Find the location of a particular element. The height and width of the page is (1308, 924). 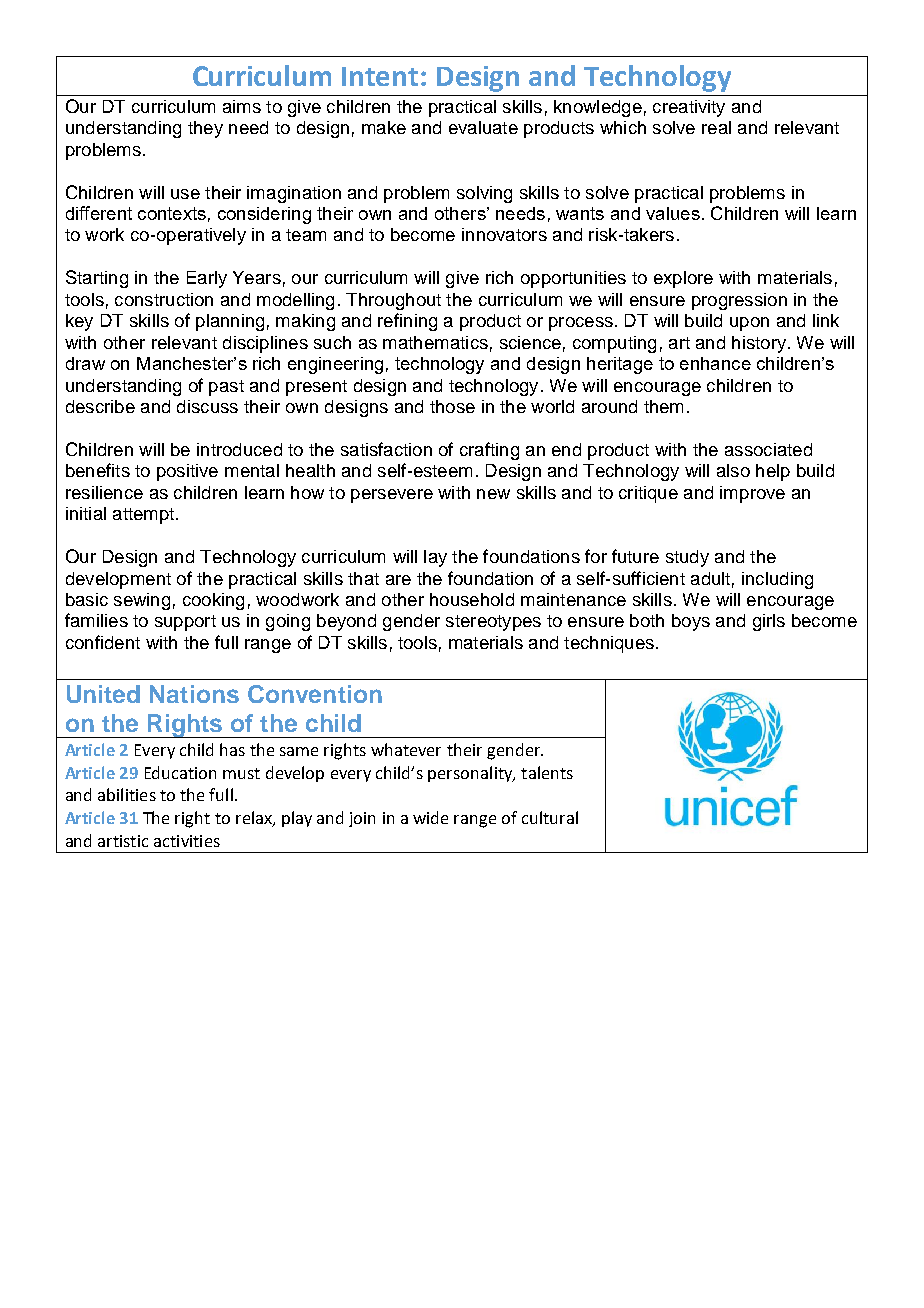

activities is located at coordinates (187, 841).
